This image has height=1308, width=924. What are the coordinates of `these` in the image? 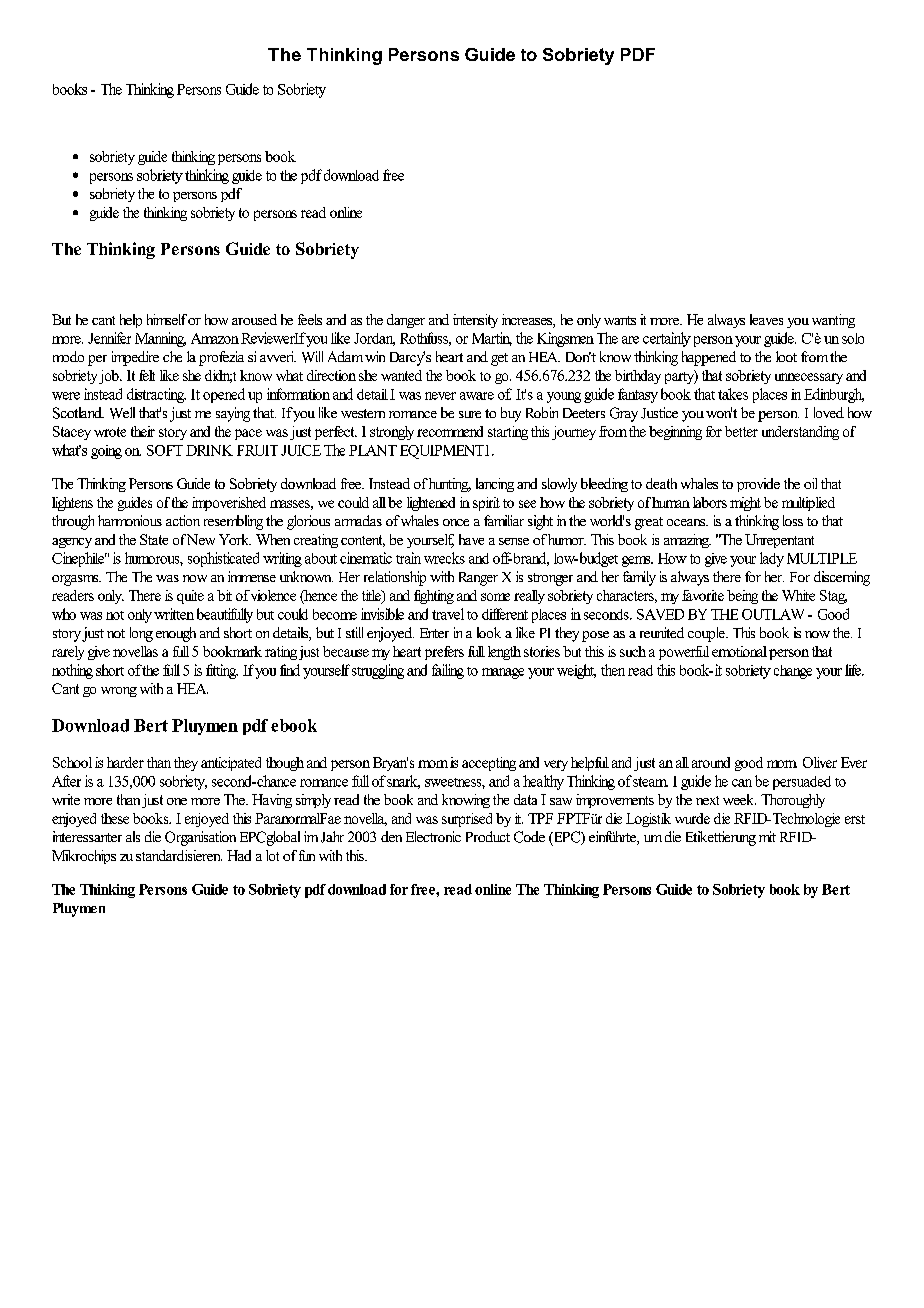 It's located at (115, 818).
